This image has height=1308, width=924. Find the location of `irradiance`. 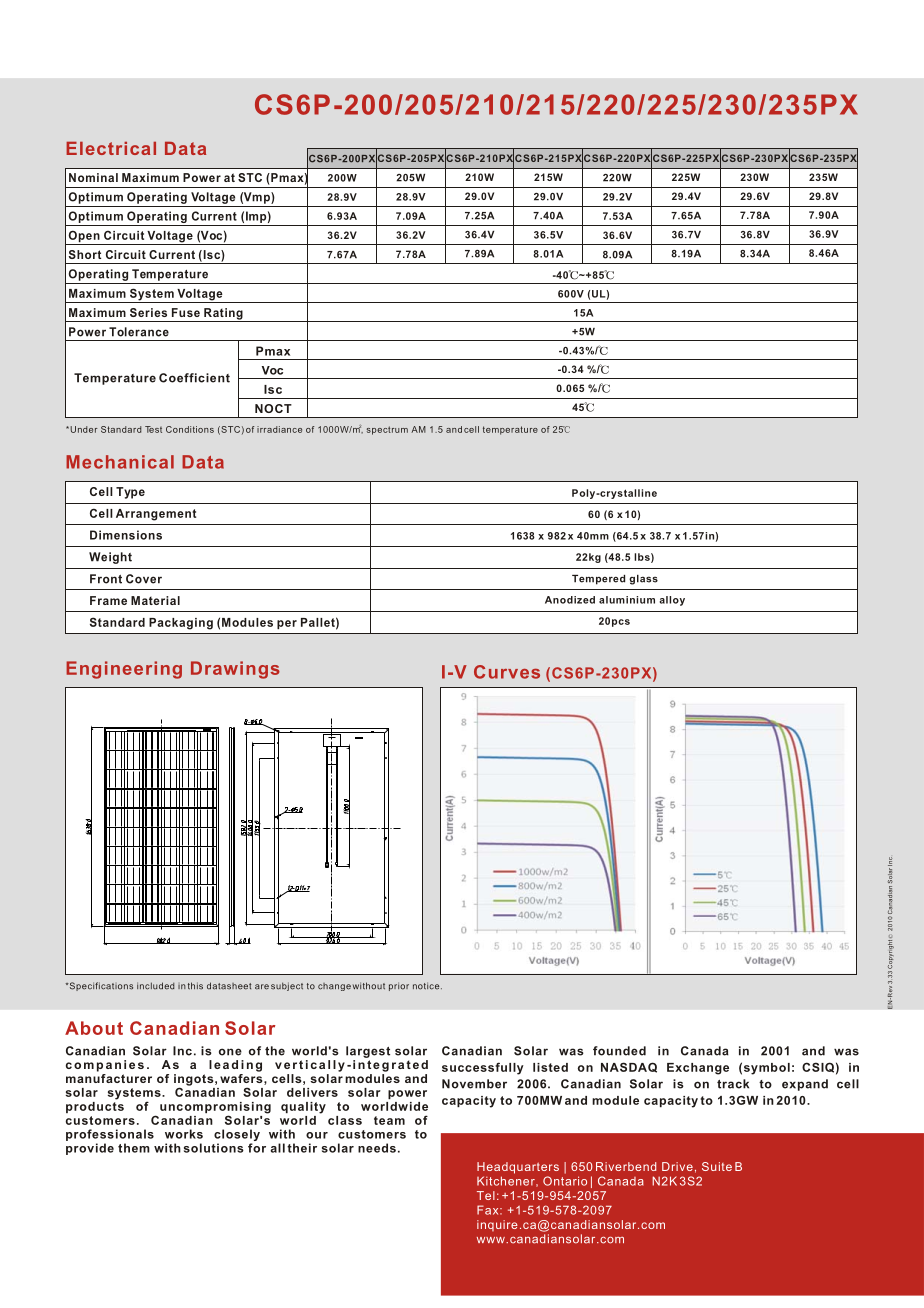

irradiance is located at coordinates (279, 429).
